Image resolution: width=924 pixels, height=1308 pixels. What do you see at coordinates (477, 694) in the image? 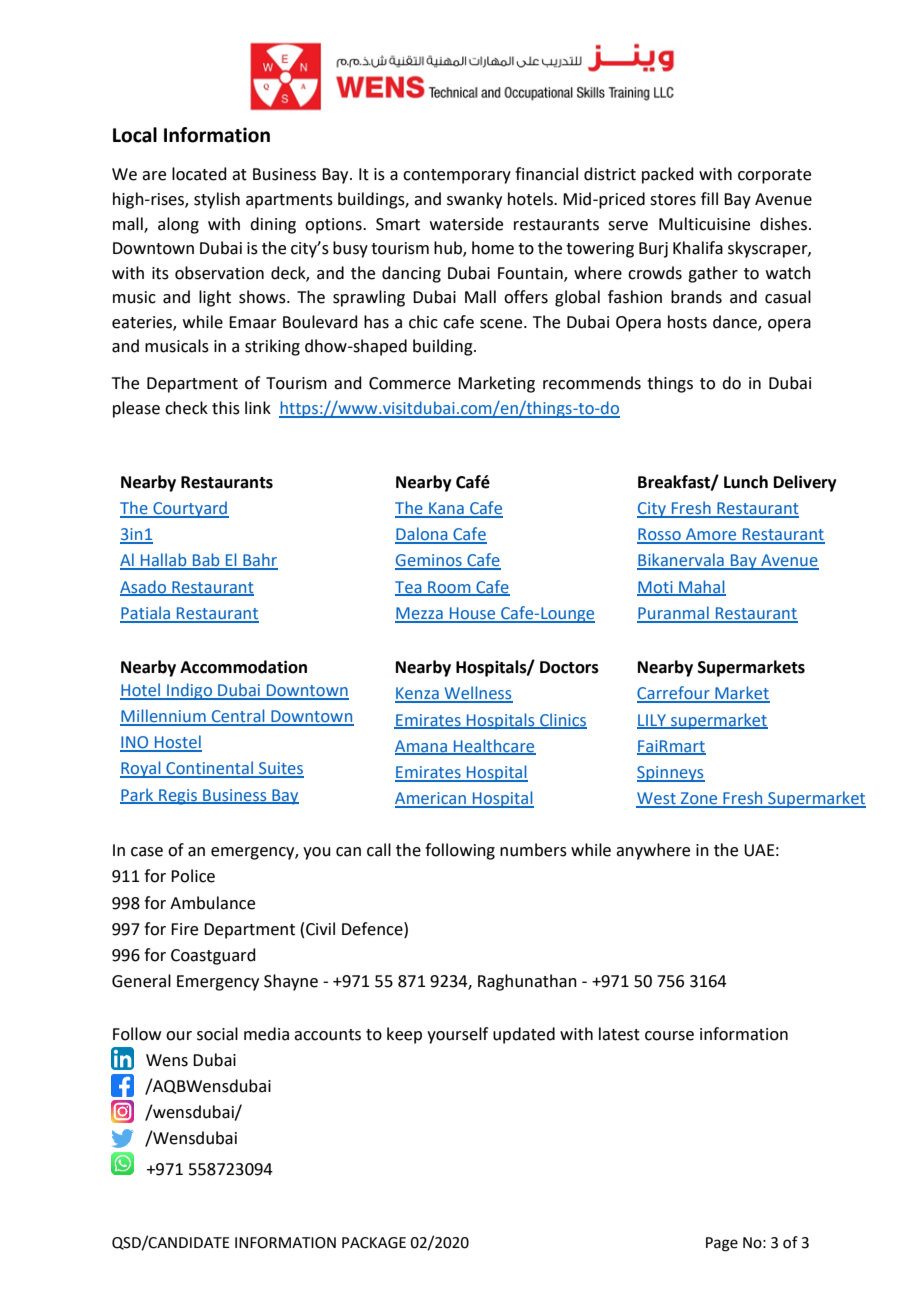
I see `Wellness` at bounding box center [477, 694].
